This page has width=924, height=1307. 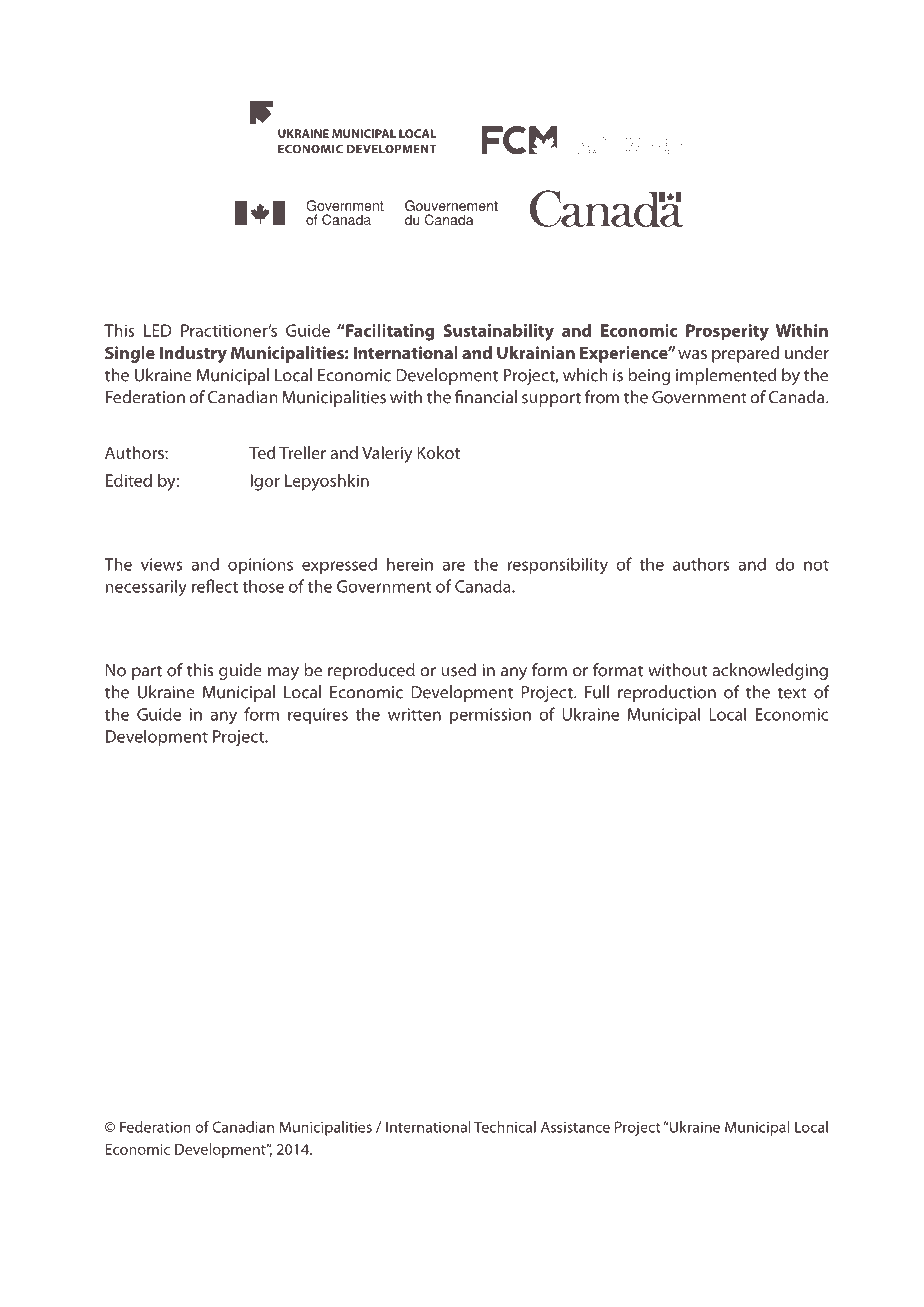 What do you see at coordinates (667, 693) in the page?
I see `reproduction` at bounding box center [667, 693].
